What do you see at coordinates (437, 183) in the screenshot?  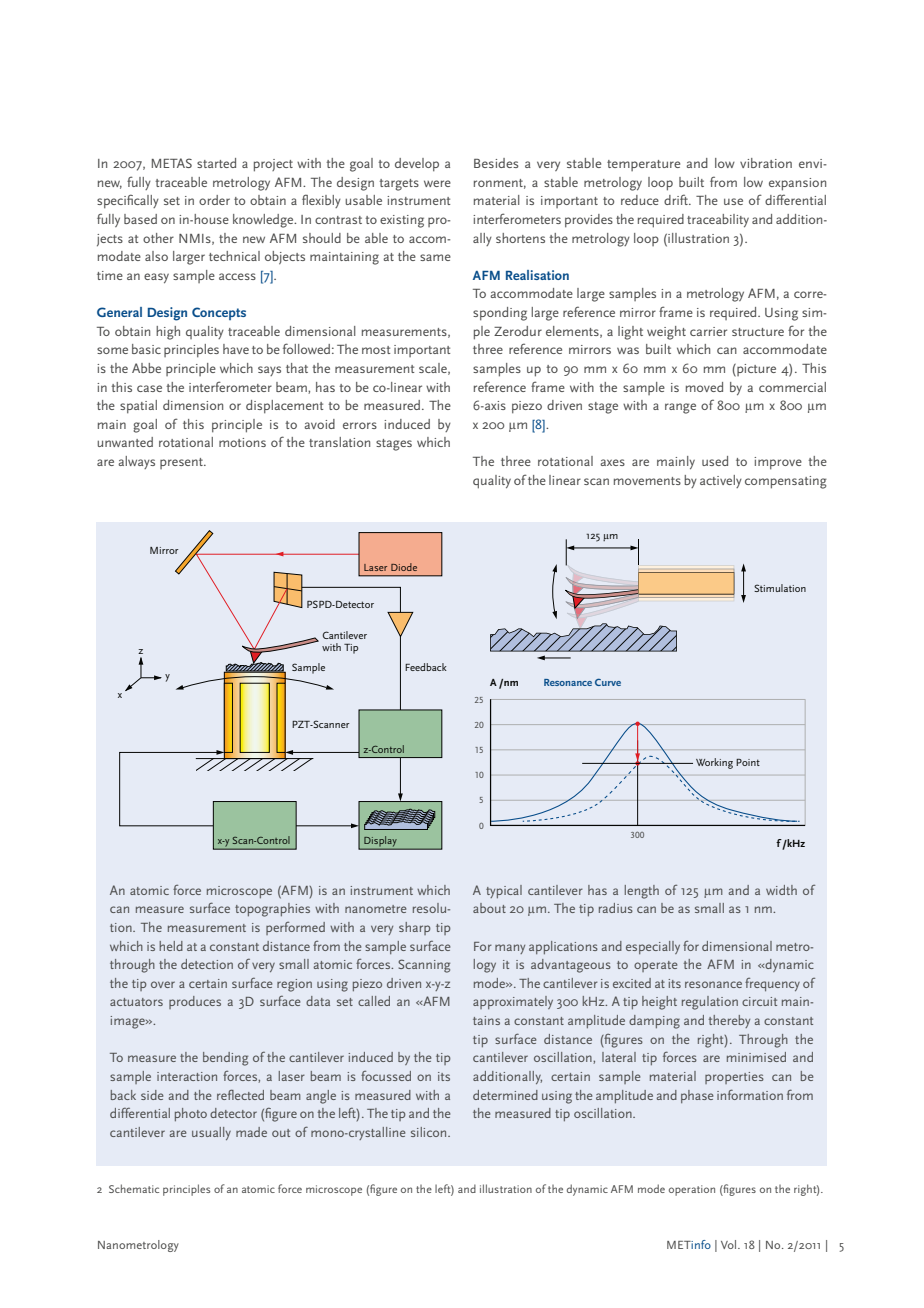 I see `were` at bounding box center [437, 183].
